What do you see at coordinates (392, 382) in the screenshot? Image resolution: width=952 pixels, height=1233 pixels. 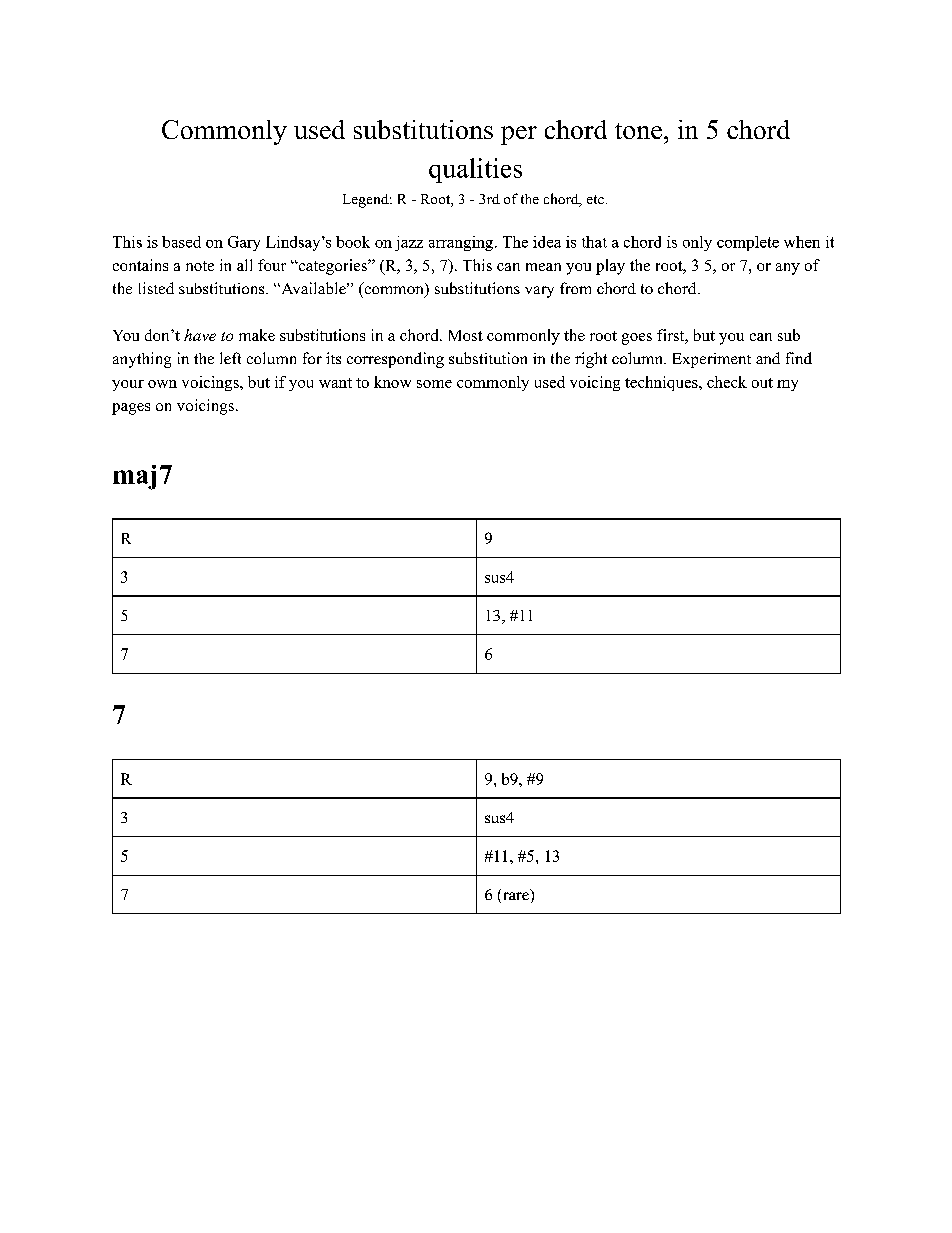 I see `know` at bounding box center [392, 382].
